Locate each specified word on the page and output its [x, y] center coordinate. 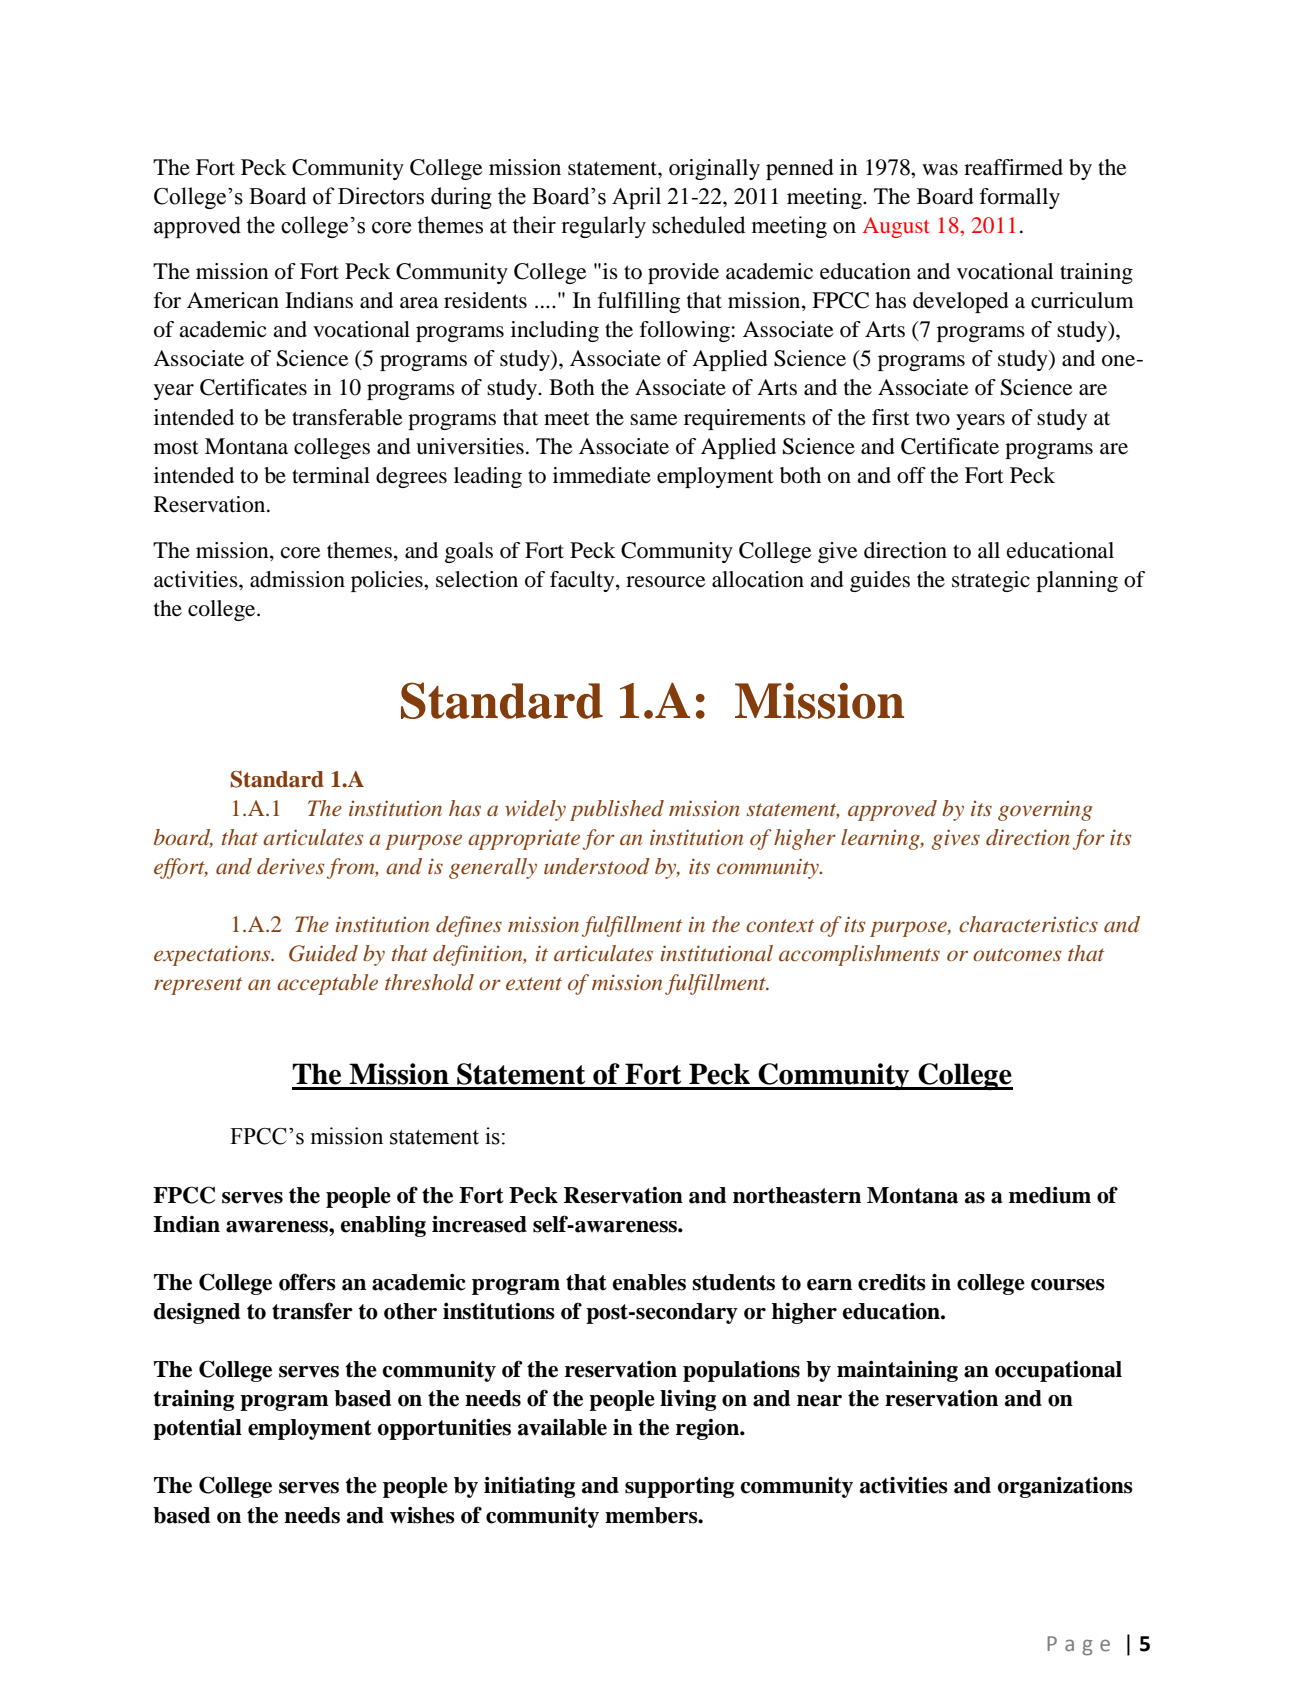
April [636, 198]
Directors [381, 196]
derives [290, 866]
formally [1020, 198]
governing [1045, 811]
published [617, 810]
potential [197, 1429]
